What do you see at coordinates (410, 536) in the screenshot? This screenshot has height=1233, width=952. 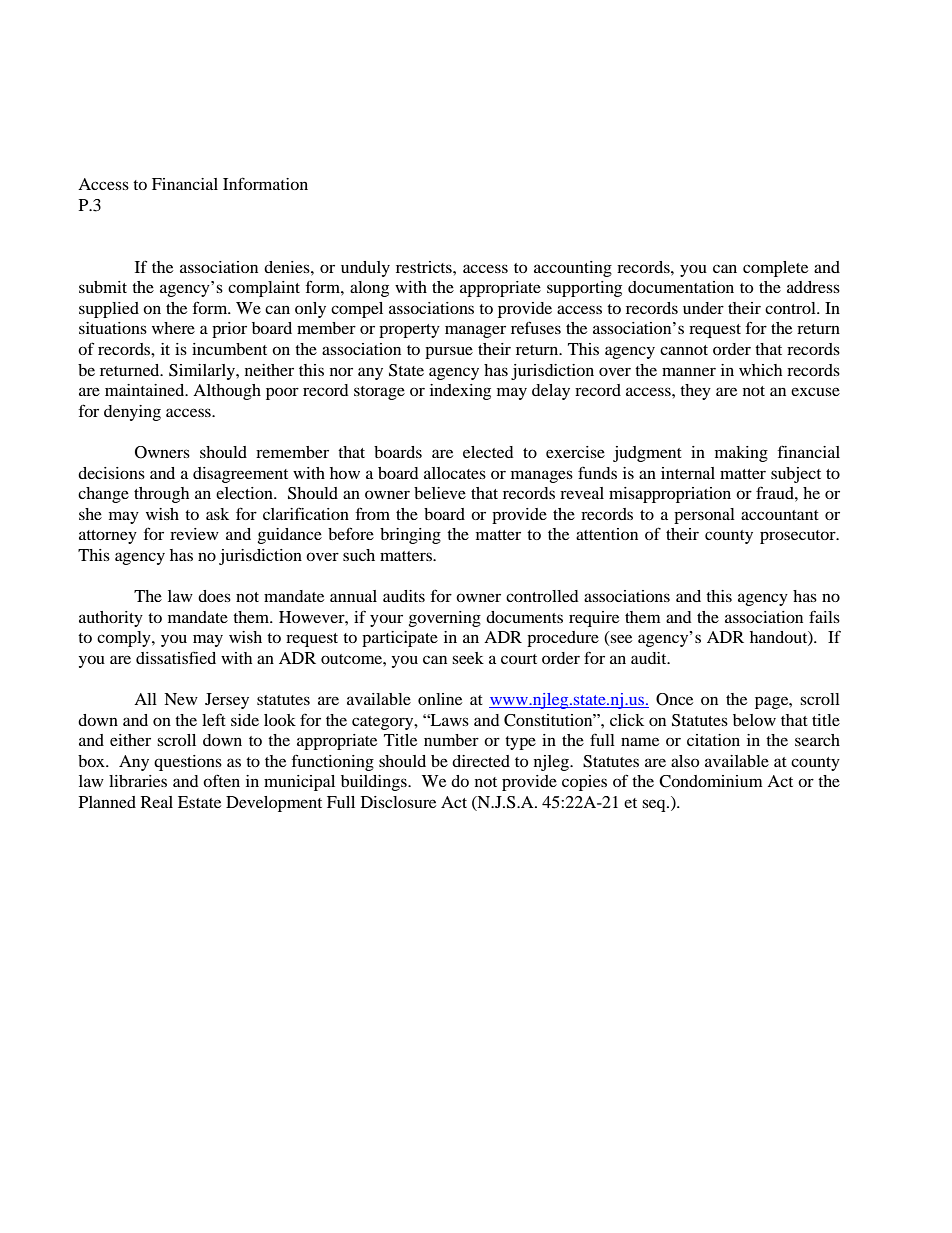 I see `bringing` at bounding box center [410, 536].
